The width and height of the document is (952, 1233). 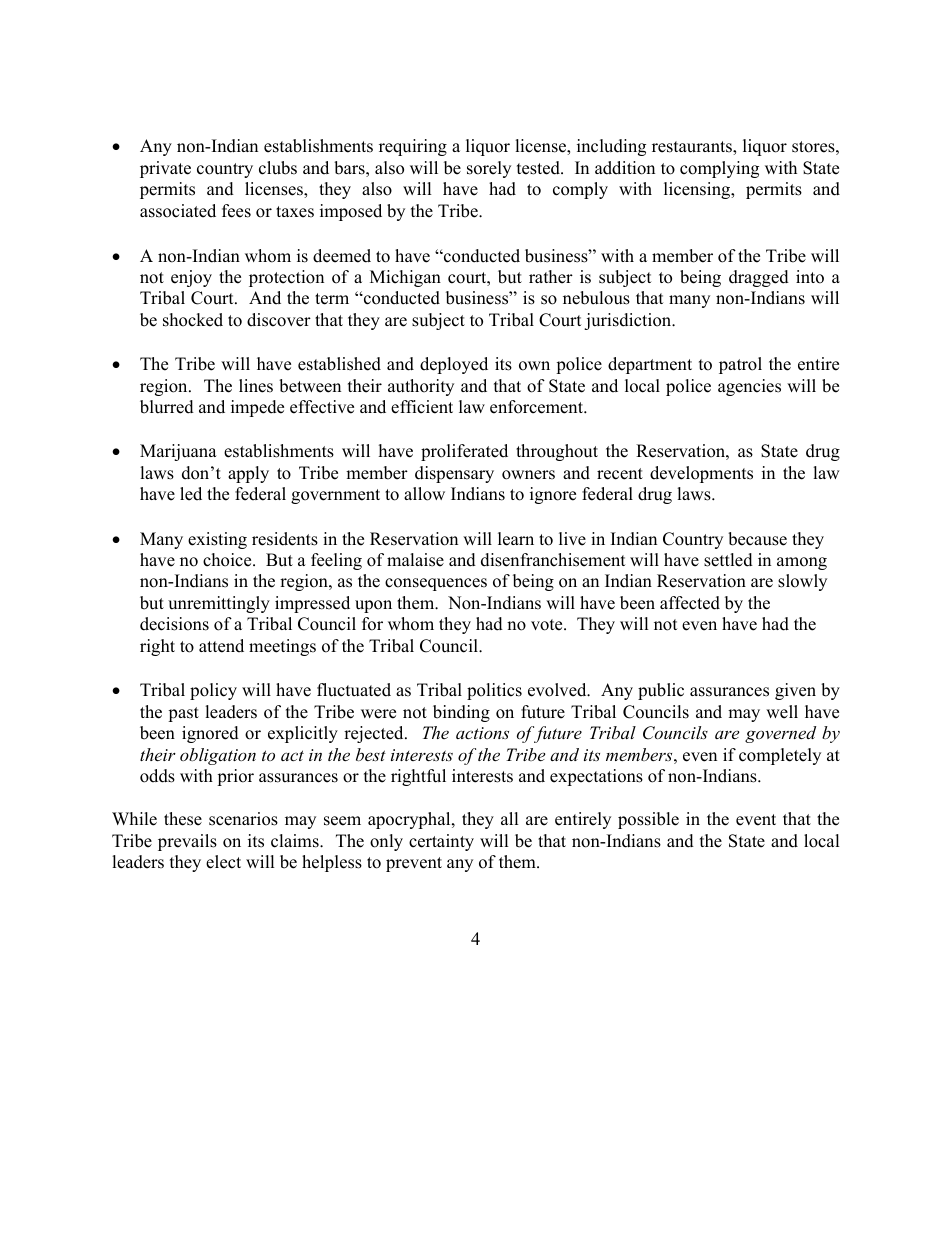 I want to click on given, so click(x=795, y=691).
